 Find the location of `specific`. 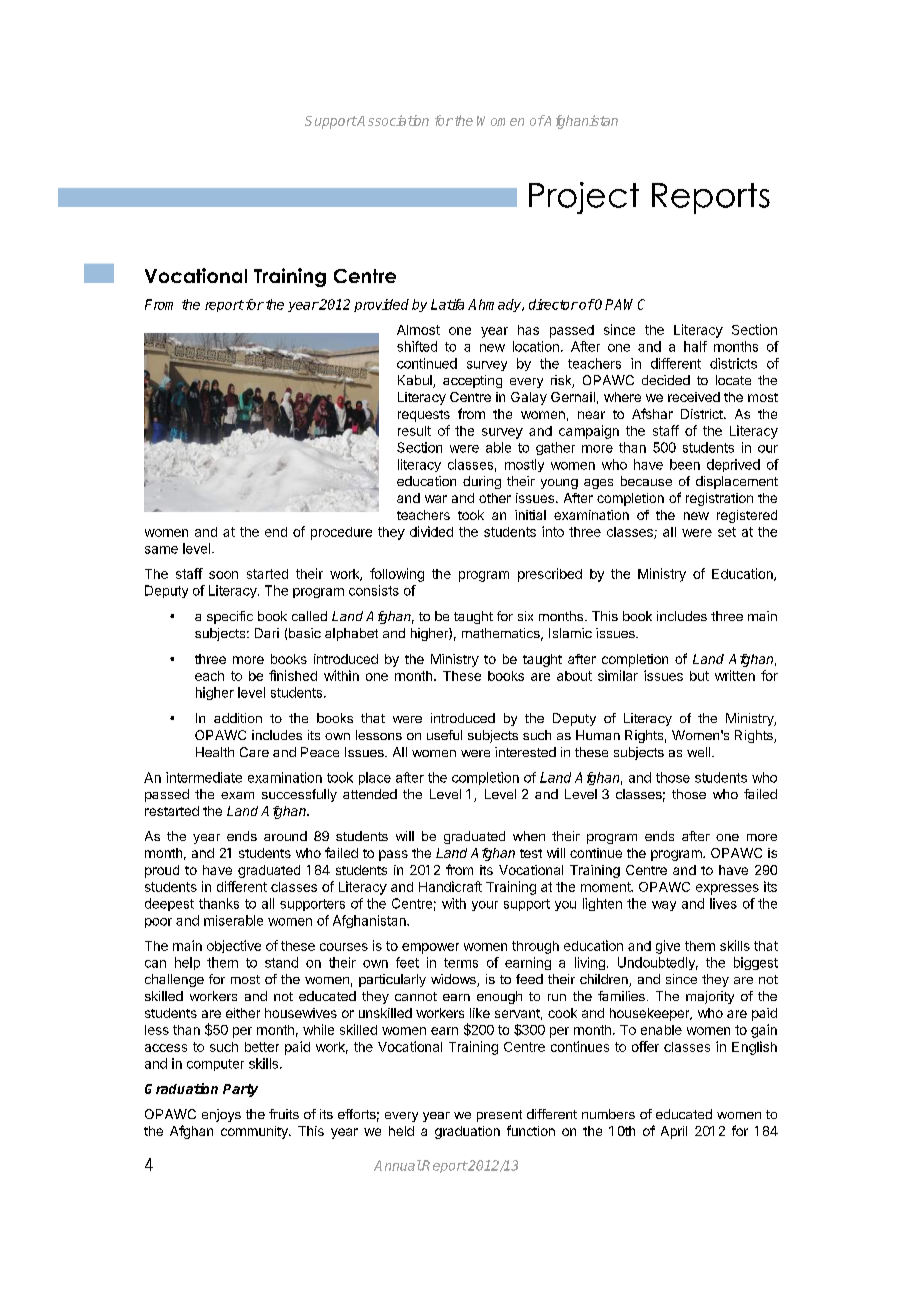

specific is located at coordinates (230, 617).
